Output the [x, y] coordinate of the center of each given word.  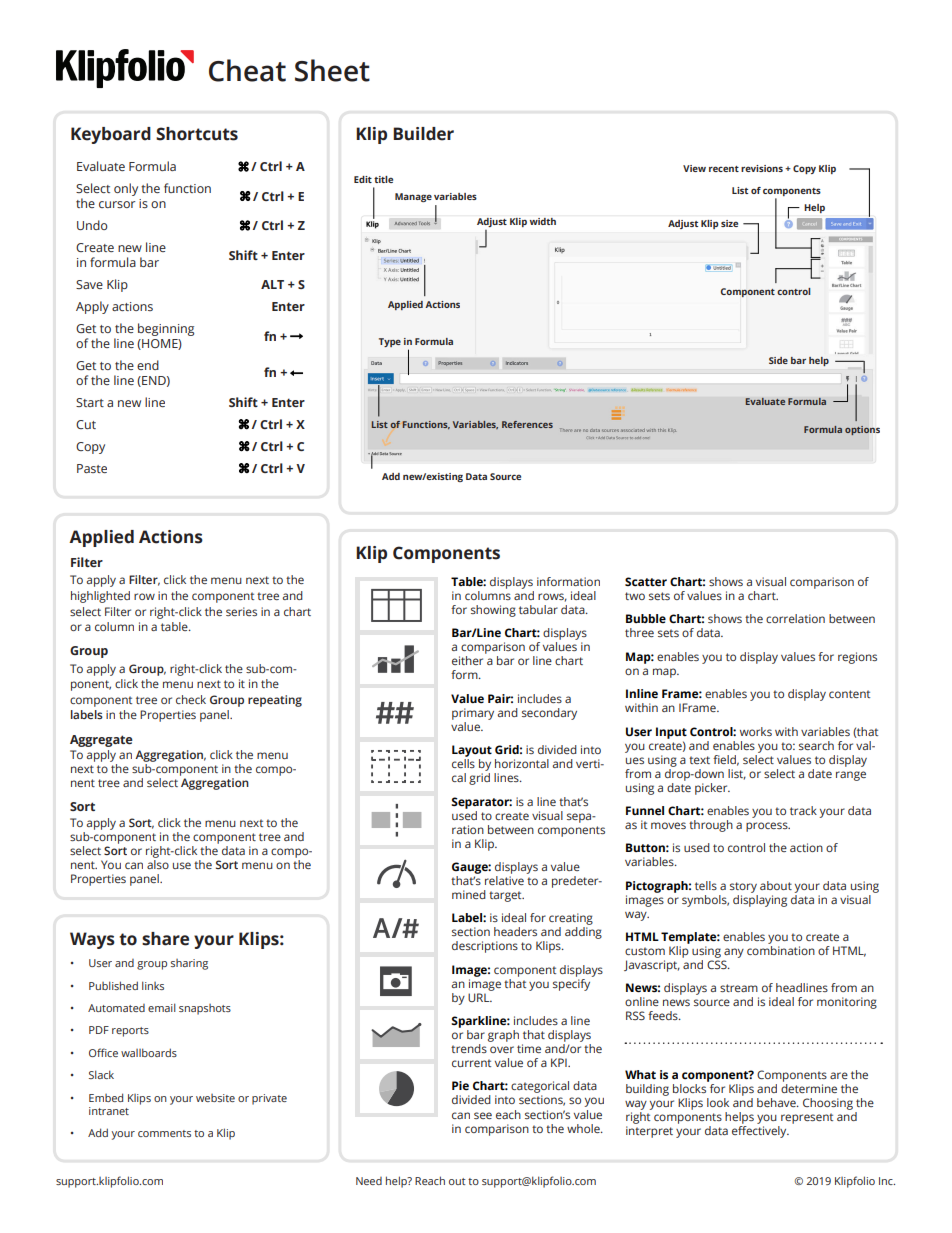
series [241, 611]
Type [390, 342]
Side [778, 360]
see [483, 1115]
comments [164, 1133]
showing [493, 611]
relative [504, 880]
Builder [423, 134]
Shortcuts [197, 134]
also [158, 864]
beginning [166, 329]
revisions [762, 168]
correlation [795, 618]
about [776, 885]
